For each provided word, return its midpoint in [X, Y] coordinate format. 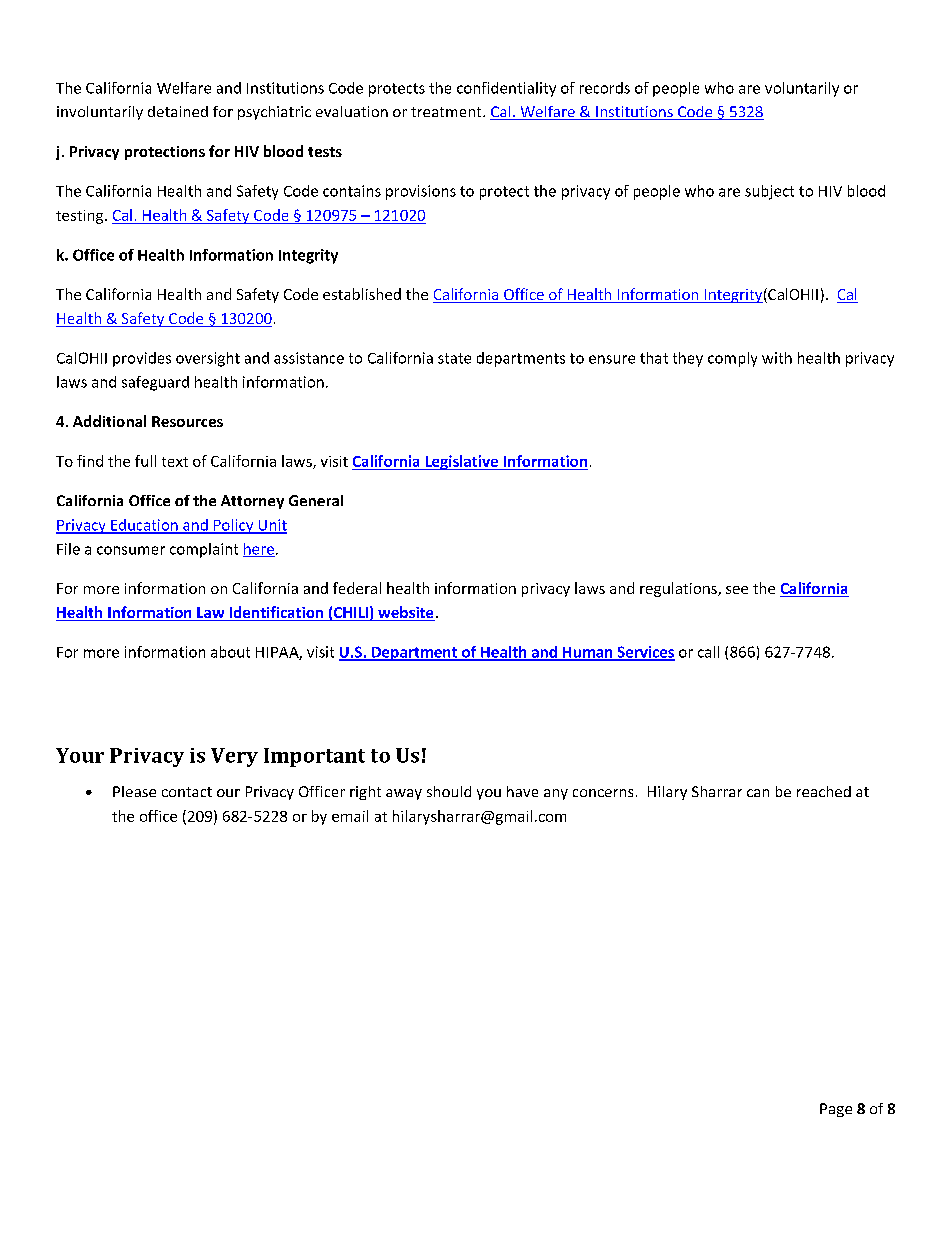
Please [134, 791]
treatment [447, 112]
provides [142, 359]
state [454, 358]
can [758, 793]
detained [178, 111]
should [449, 791]
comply [732, 359]
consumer [131, 550]
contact [187, 792]
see [737, 590]
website [405, 613]
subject [769, 192]
